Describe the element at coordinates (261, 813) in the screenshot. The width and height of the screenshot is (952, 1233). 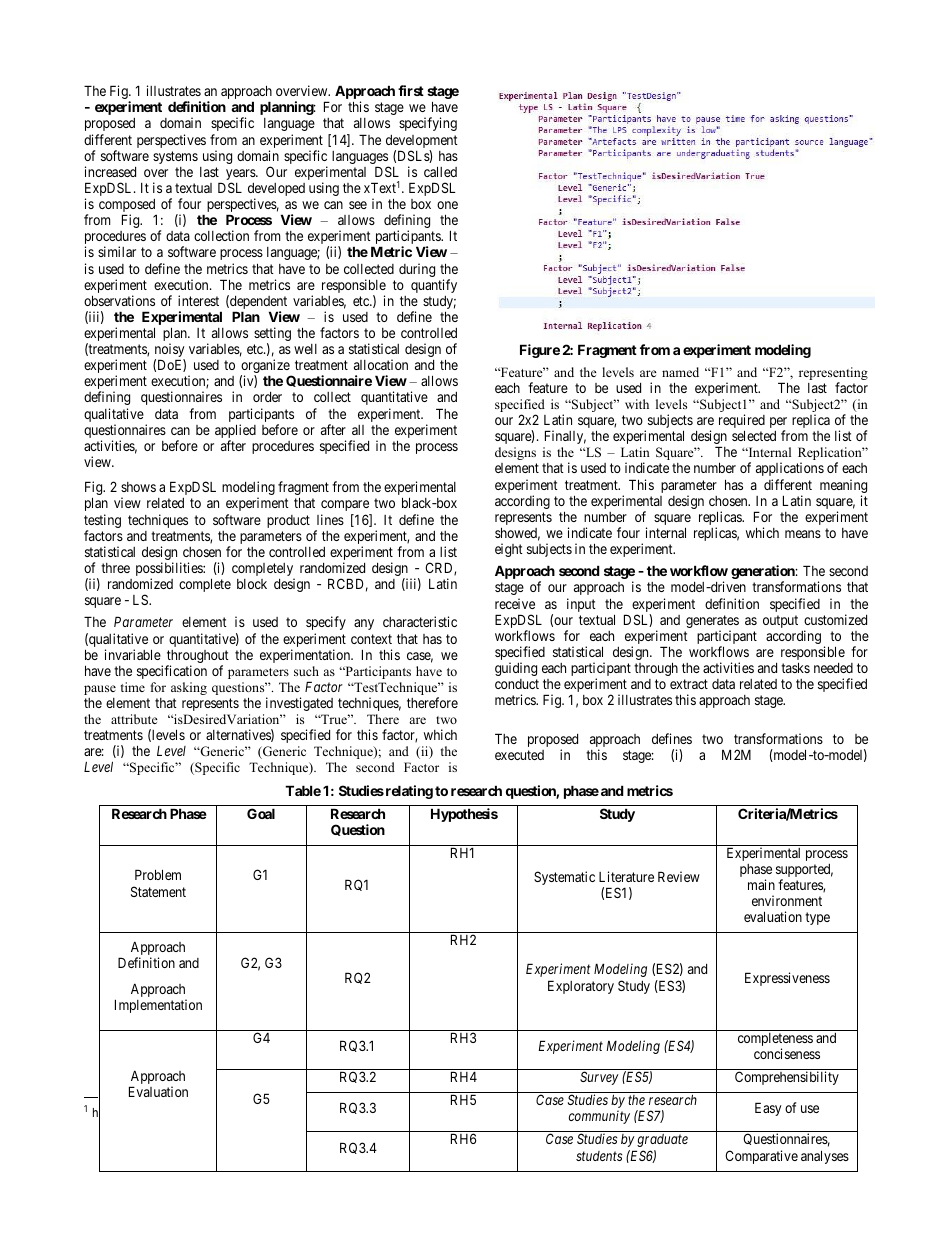
I see `Goal` at that location.
